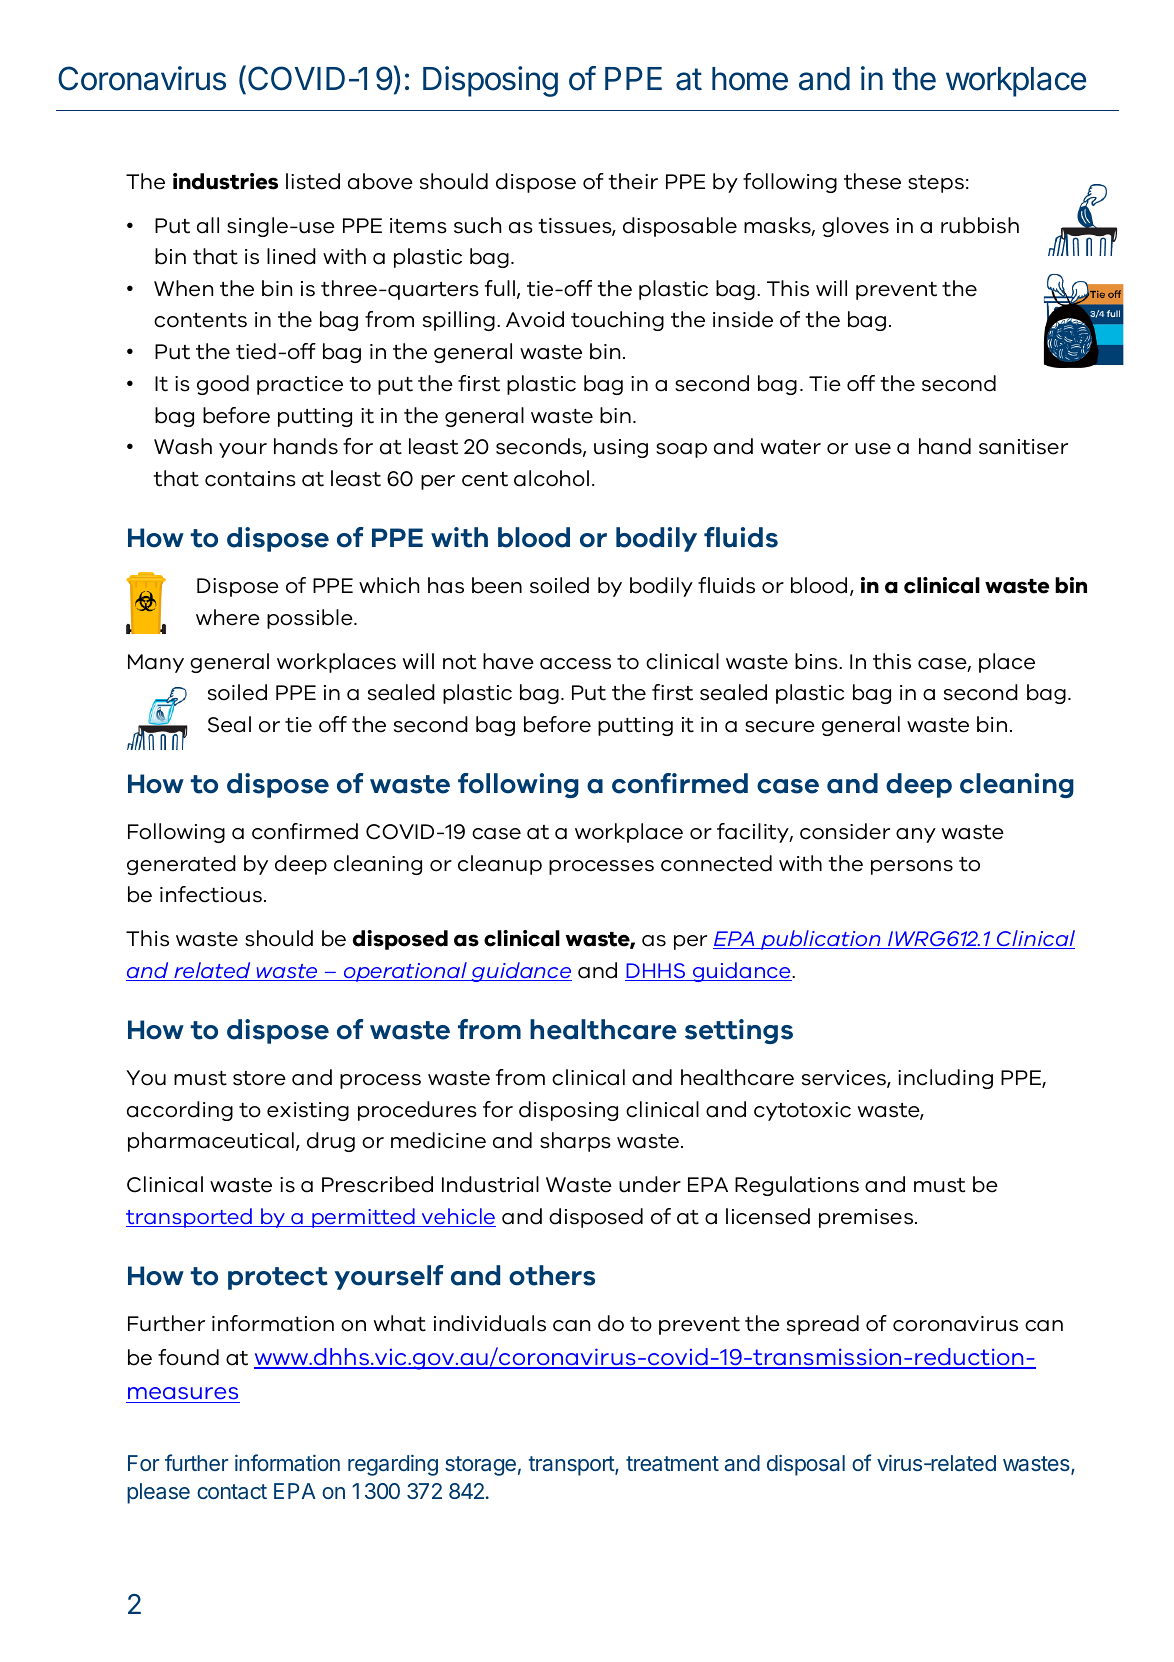  What do you see at coordinates (575, 1142) in the screenshot?
I see `sharps` at bounding box center [575, 1142].
